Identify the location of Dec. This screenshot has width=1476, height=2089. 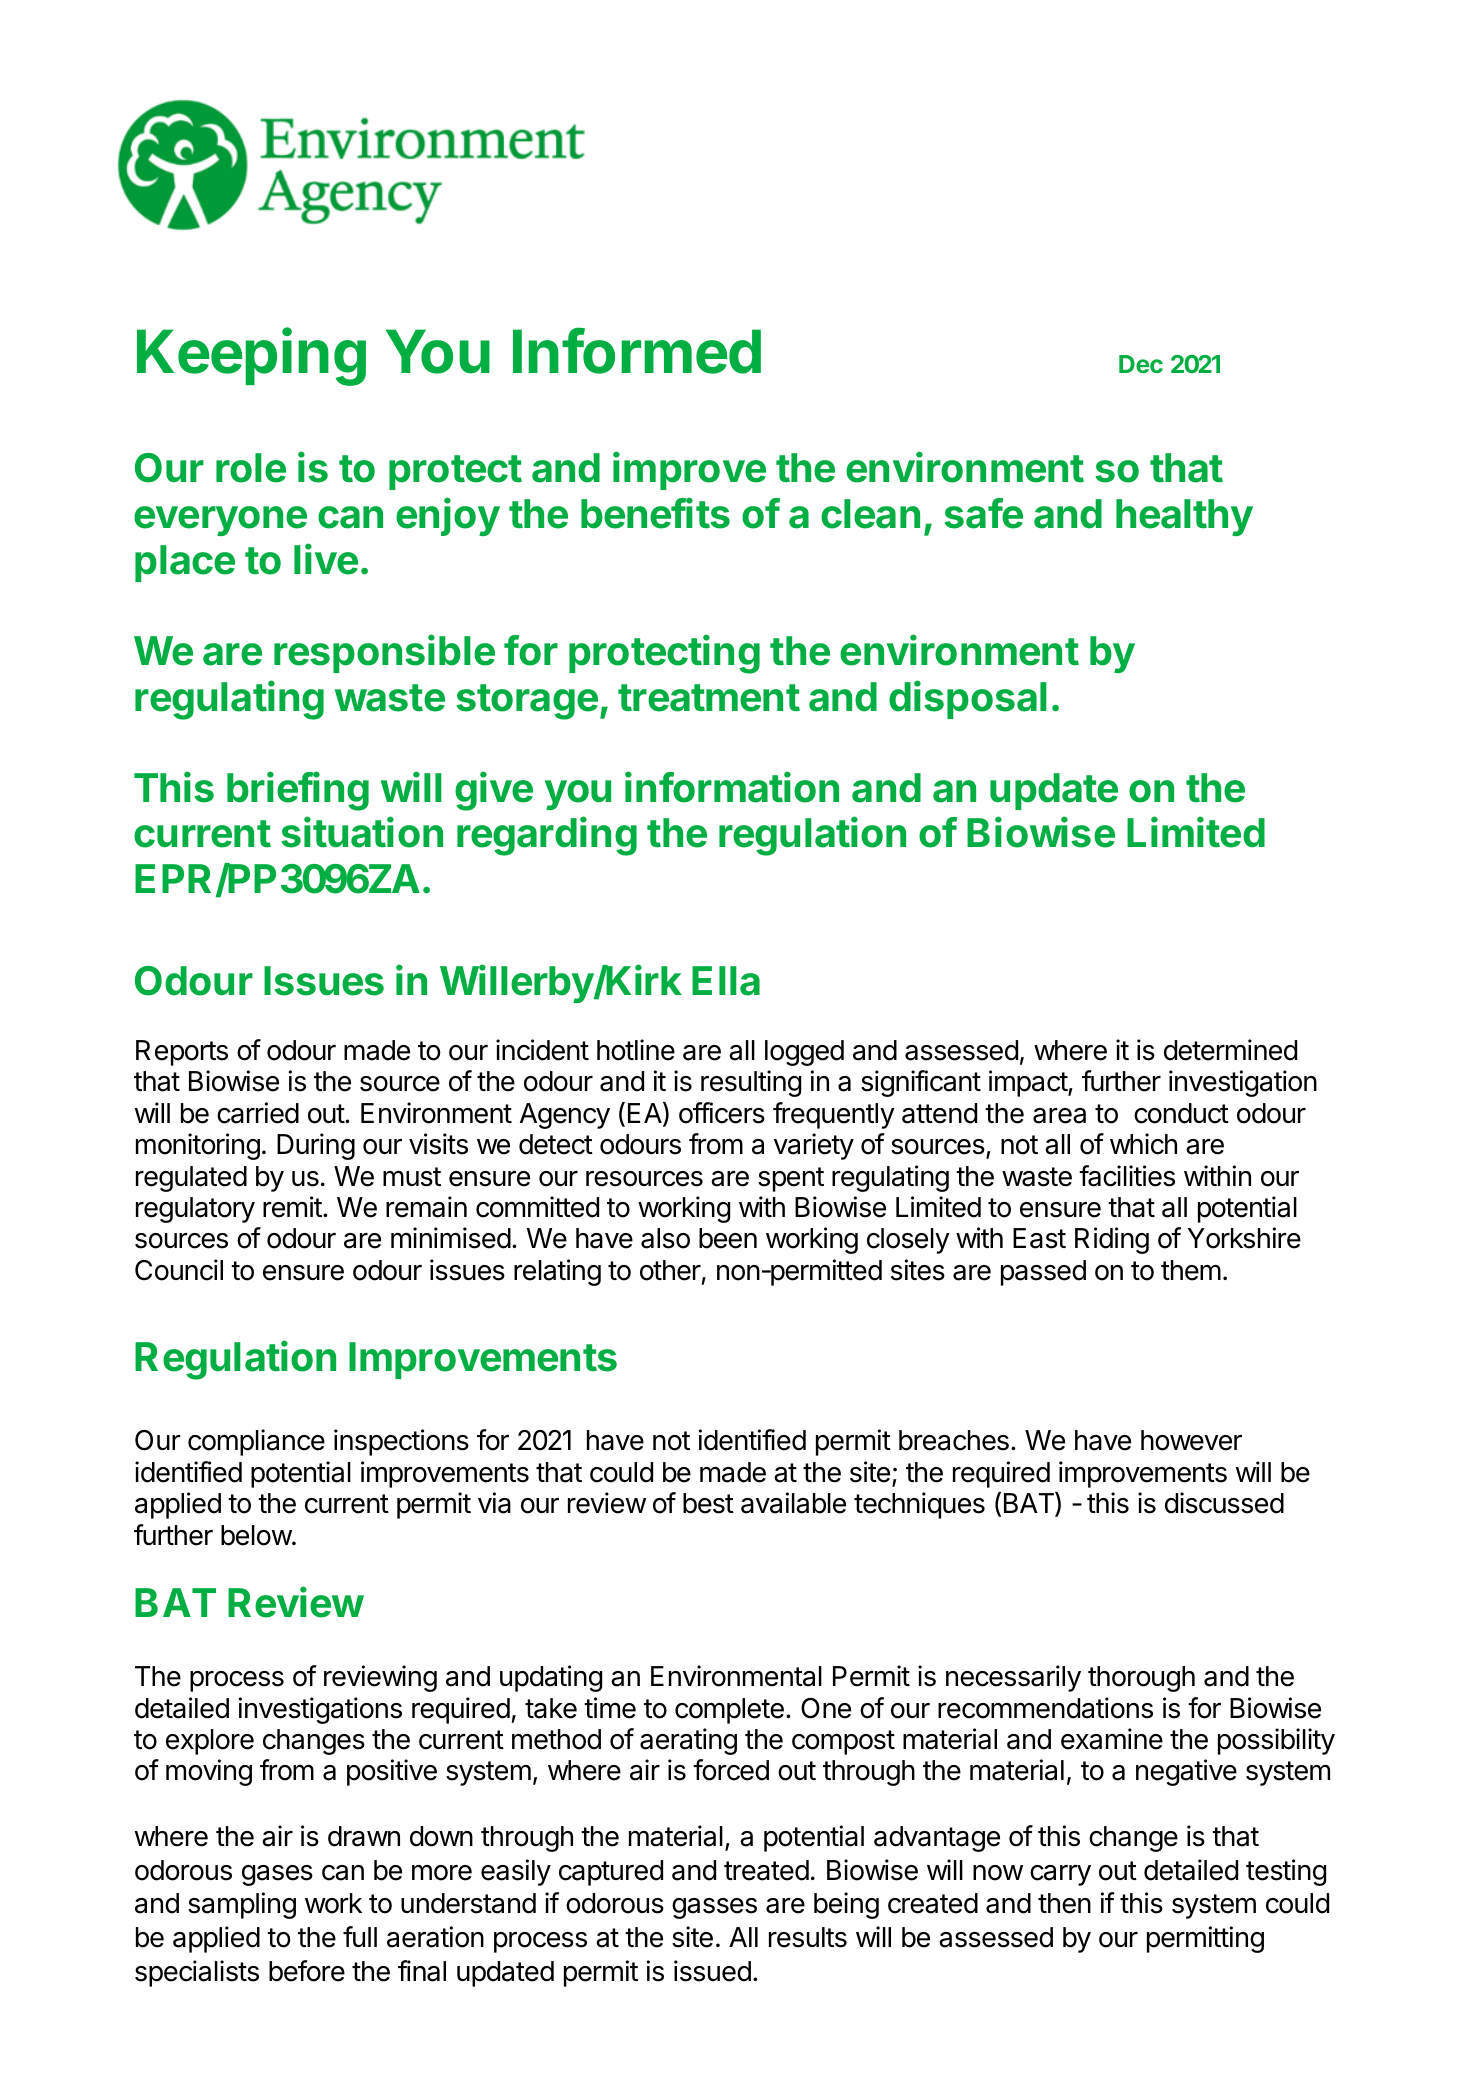
(1141, 364).
